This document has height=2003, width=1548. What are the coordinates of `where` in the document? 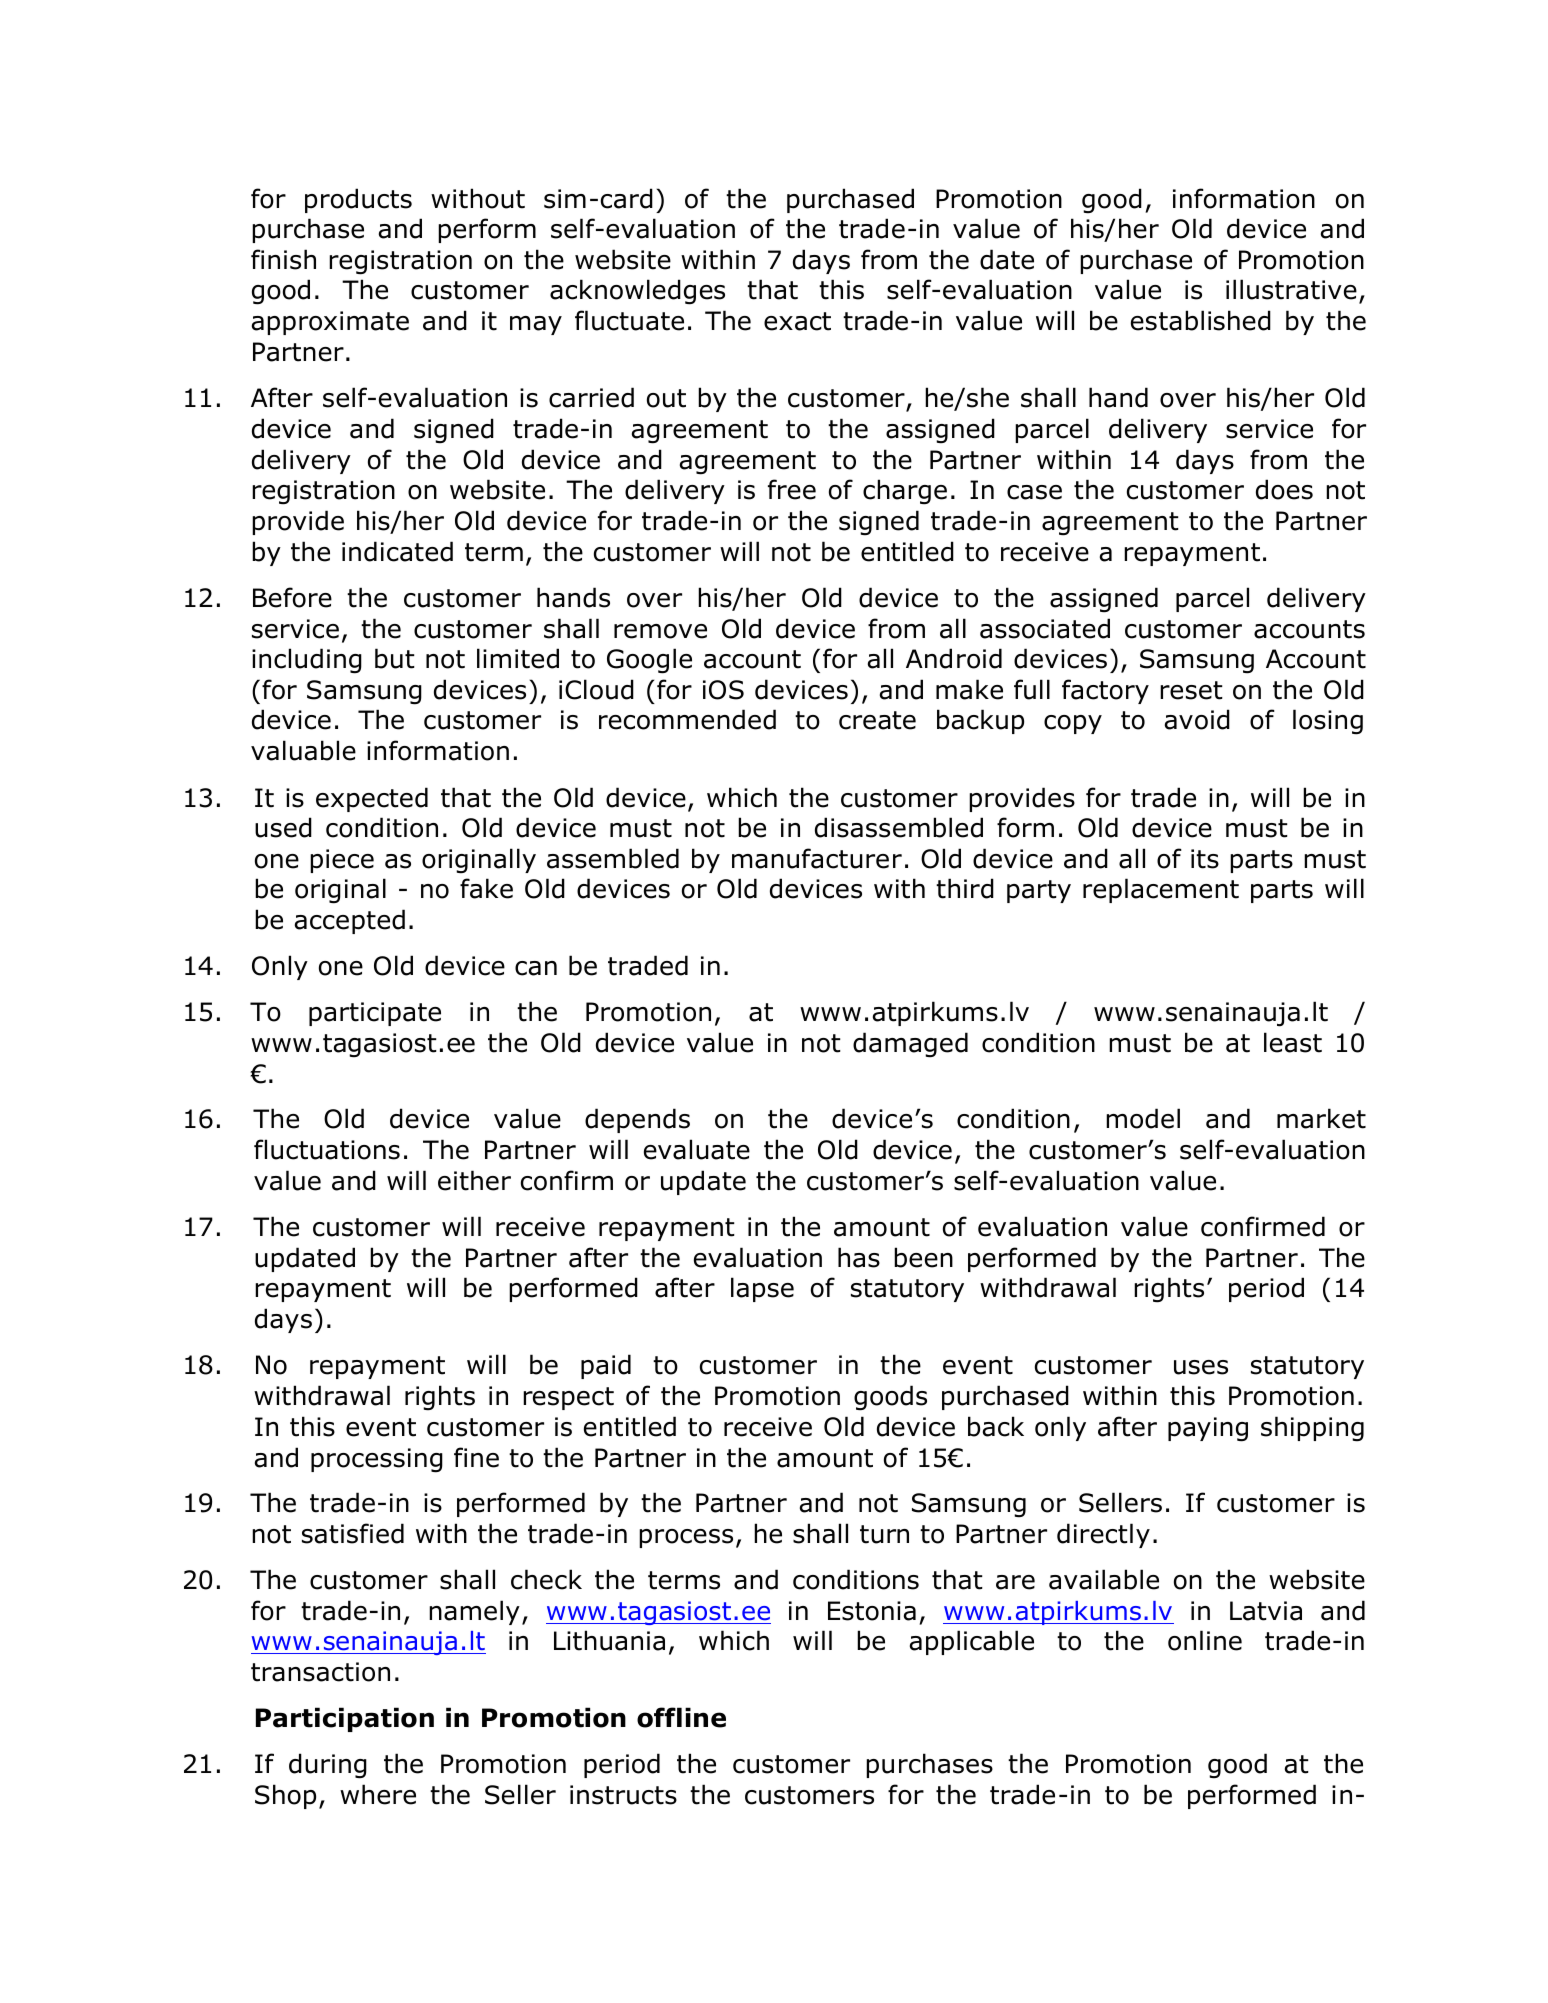 It's located at (378, 1794).
